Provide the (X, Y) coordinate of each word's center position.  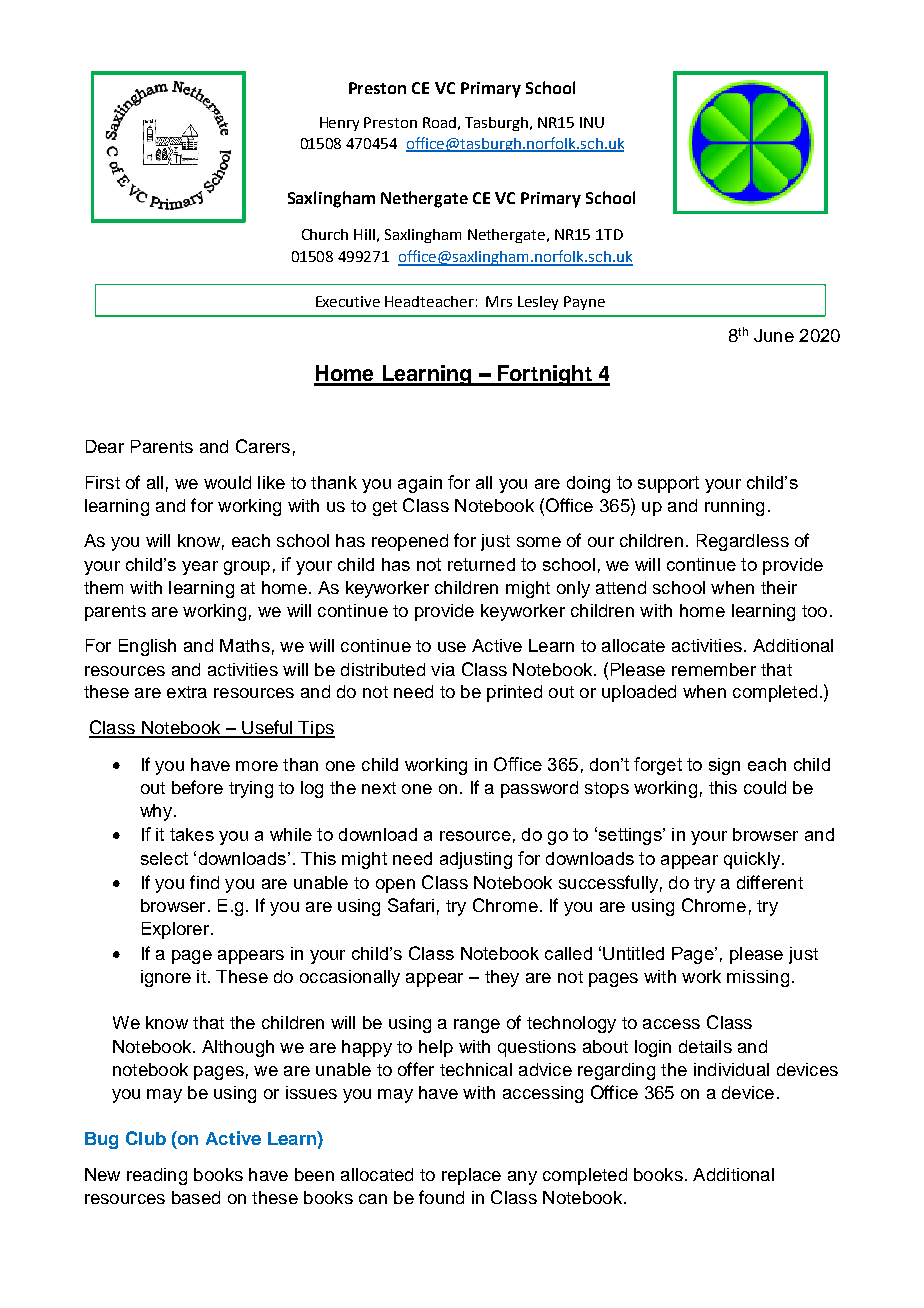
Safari (411, 905)
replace (471, 1176)
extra (187, 692)
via (443, 669)
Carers (263, 446)
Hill (364, 234)
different (770, 882)
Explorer (175, 930)
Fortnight (545, 375)
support (668, 484)
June (774, 335)
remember (714, 669)
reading (157, 1176)
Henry (339, 124)
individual (731, 1069)
